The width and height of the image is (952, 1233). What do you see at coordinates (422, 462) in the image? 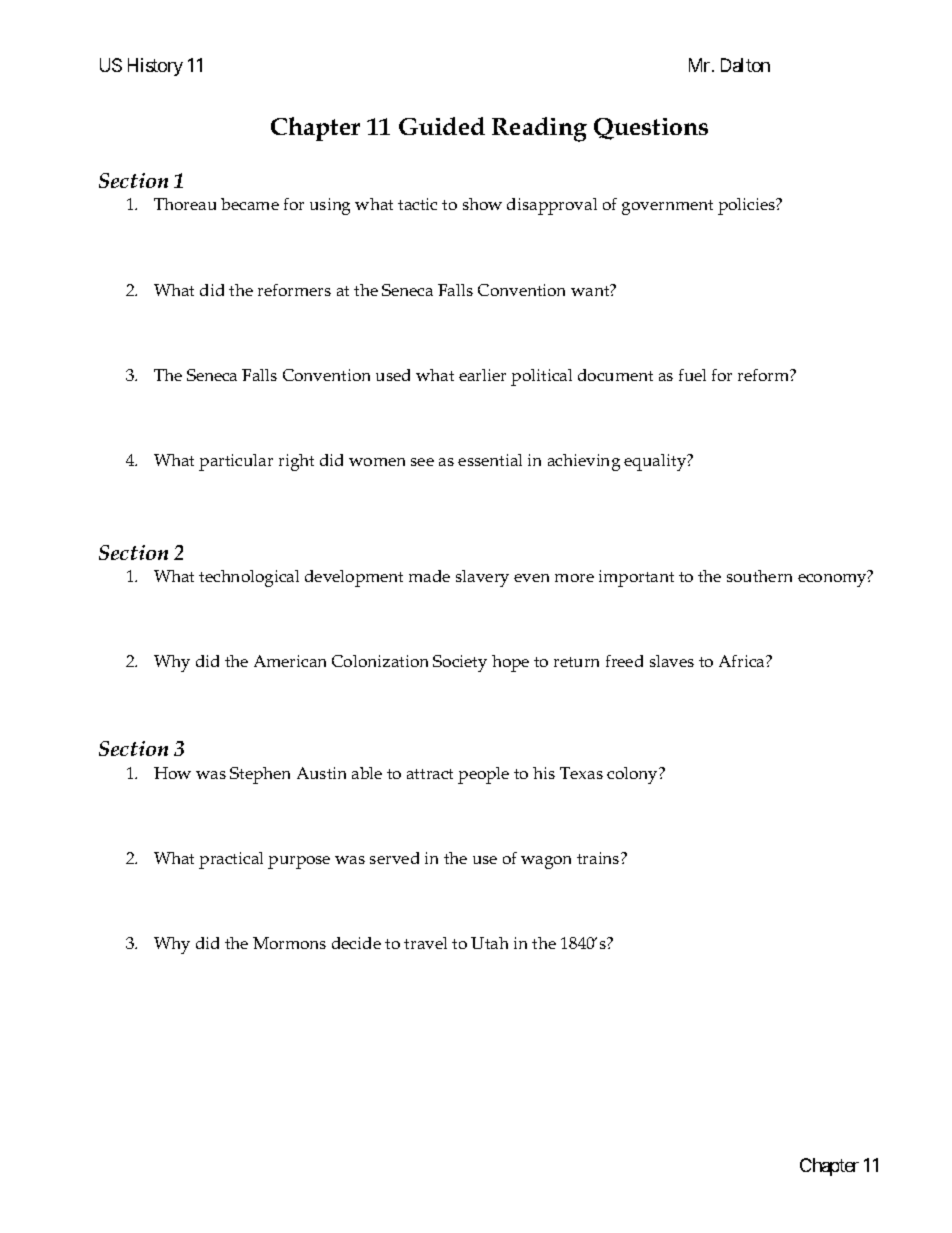
I see `see` at bounding box center [422, 462].
